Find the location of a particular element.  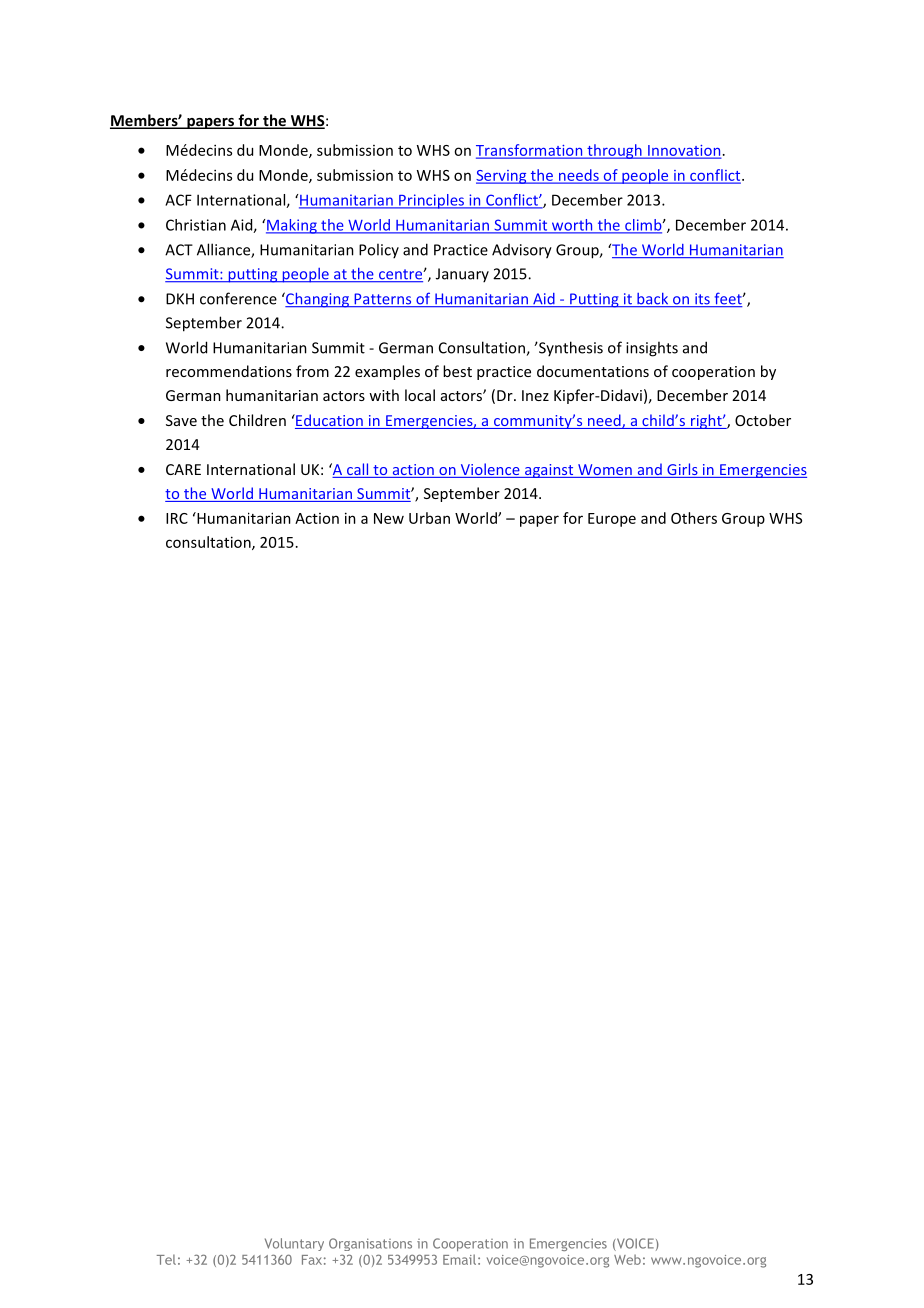

IRC is located at coordinates (177, 518).
